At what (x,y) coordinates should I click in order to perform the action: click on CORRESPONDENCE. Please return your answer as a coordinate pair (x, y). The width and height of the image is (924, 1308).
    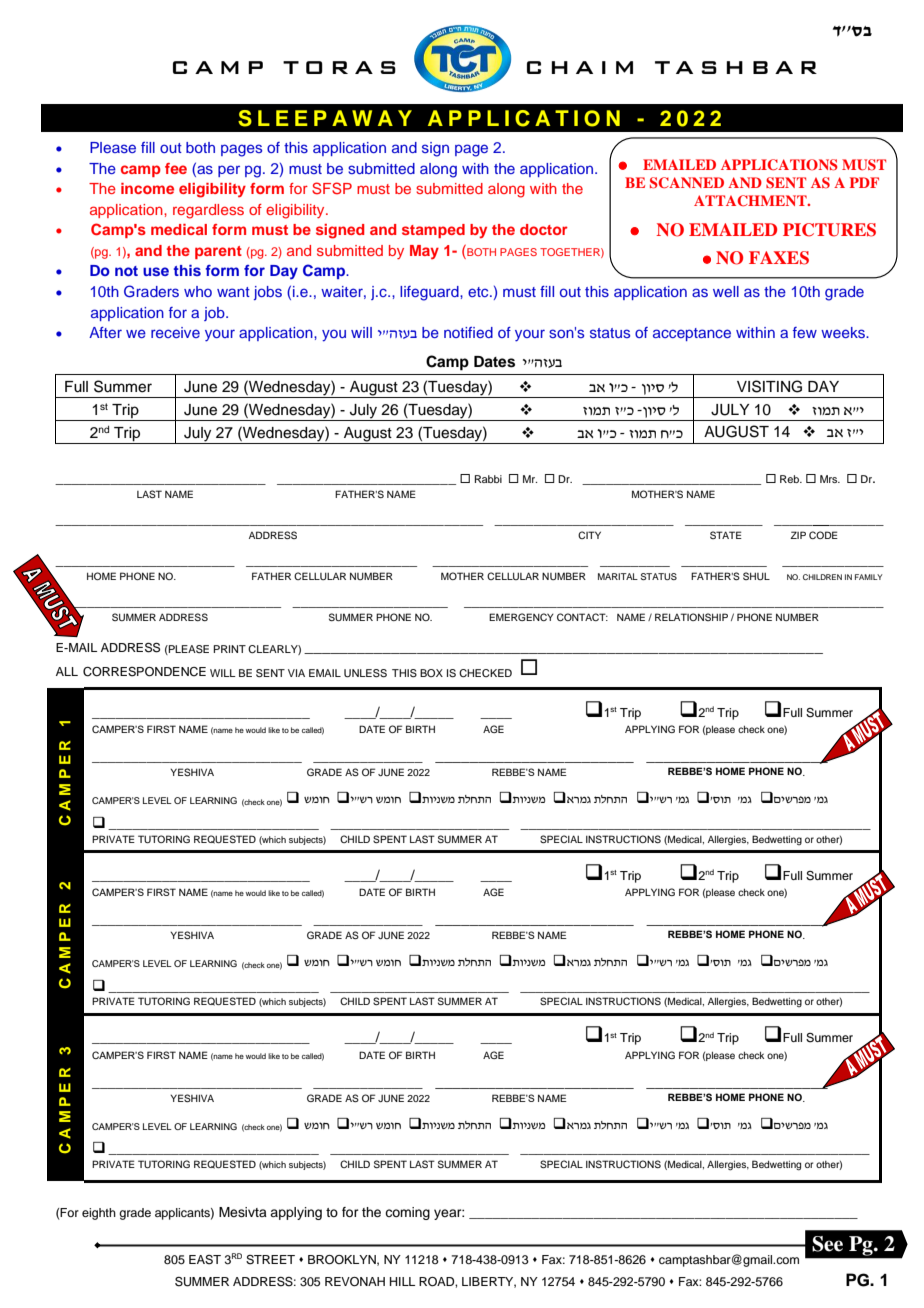
    Looking at the image, I should click on (144, 672).
